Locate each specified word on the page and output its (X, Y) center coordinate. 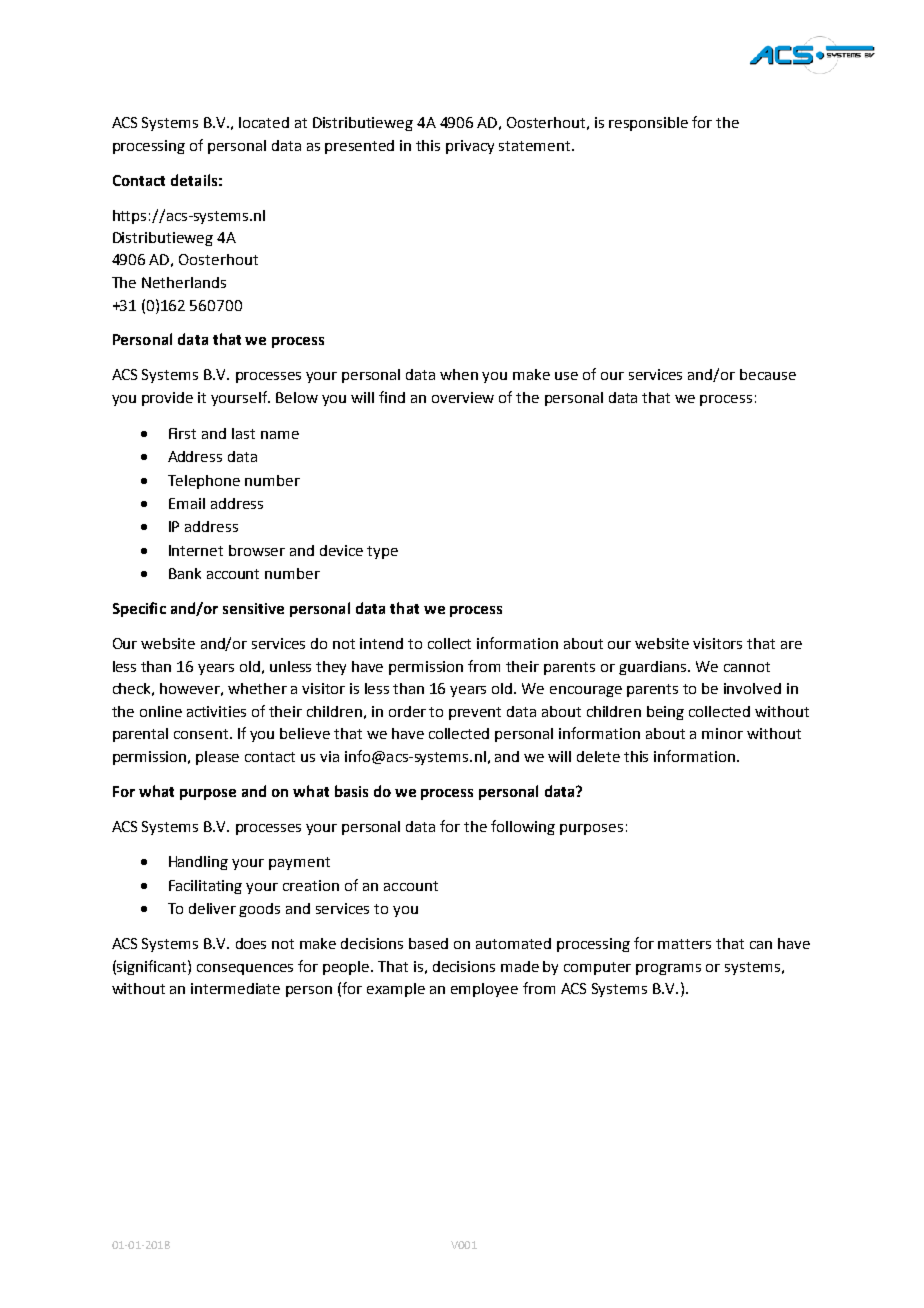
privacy (470, 147)
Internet (196, 550)
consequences (245, 969)
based (428, 943)
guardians (654, 668)
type (382, 552)
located (264, 122)
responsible (648, 124)
